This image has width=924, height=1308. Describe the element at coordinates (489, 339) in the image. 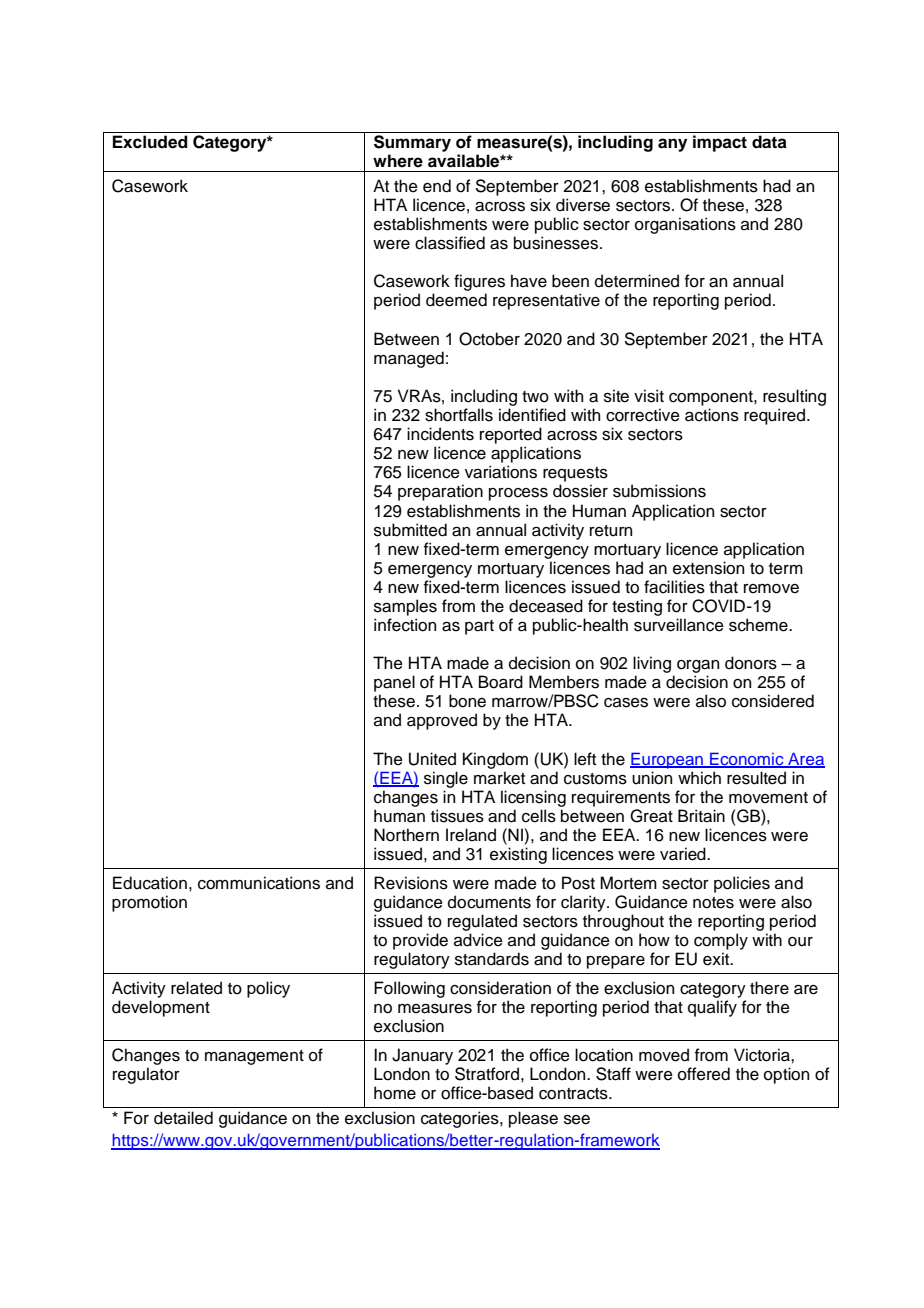

I see `October` at that location.
